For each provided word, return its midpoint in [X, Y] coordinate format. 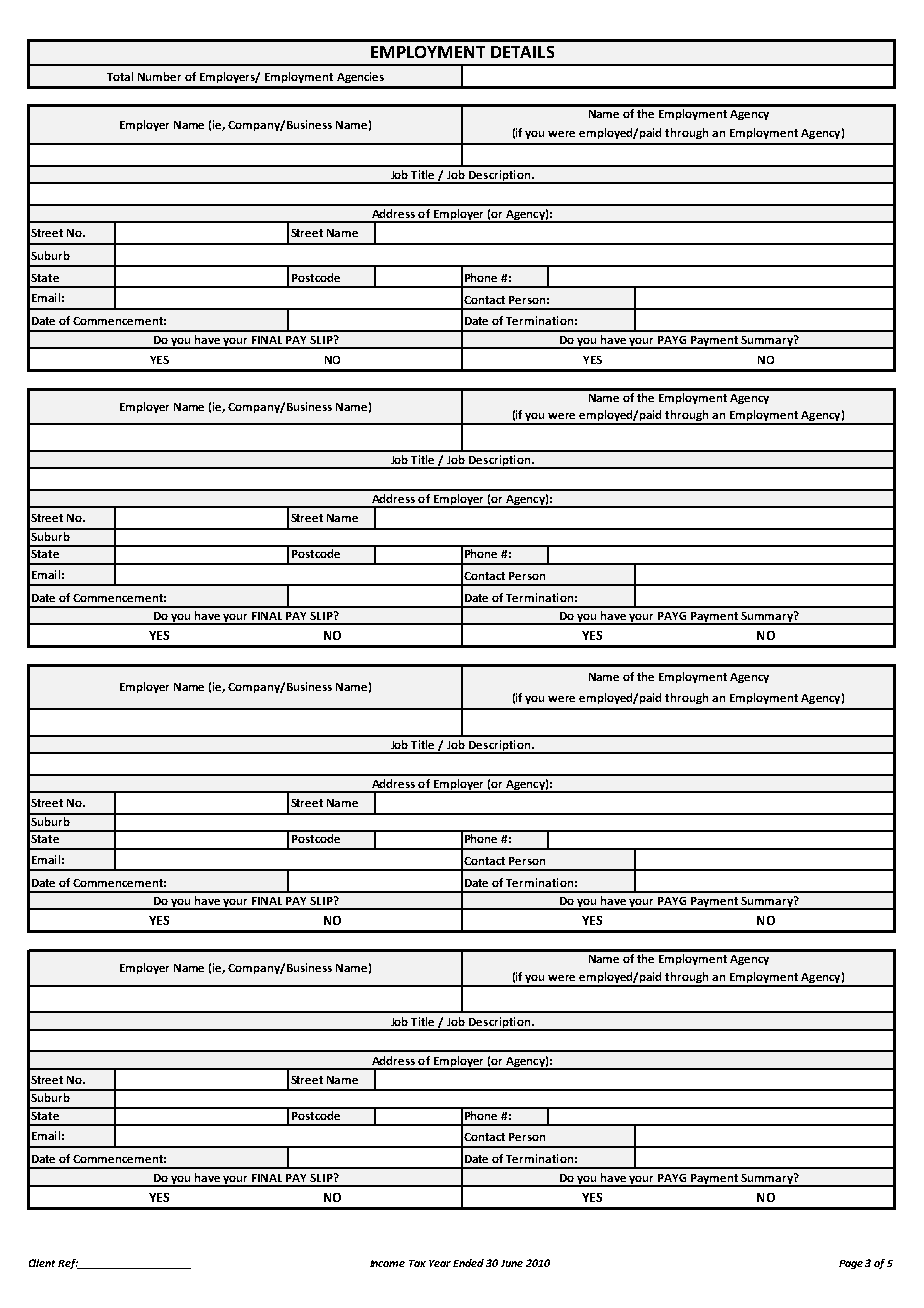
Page [851, 1264]
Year [440, 1263]
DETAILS [522, 52]
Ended [468, 1263]
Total [120, 76]
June [512, 1263]
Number [159, 76]
